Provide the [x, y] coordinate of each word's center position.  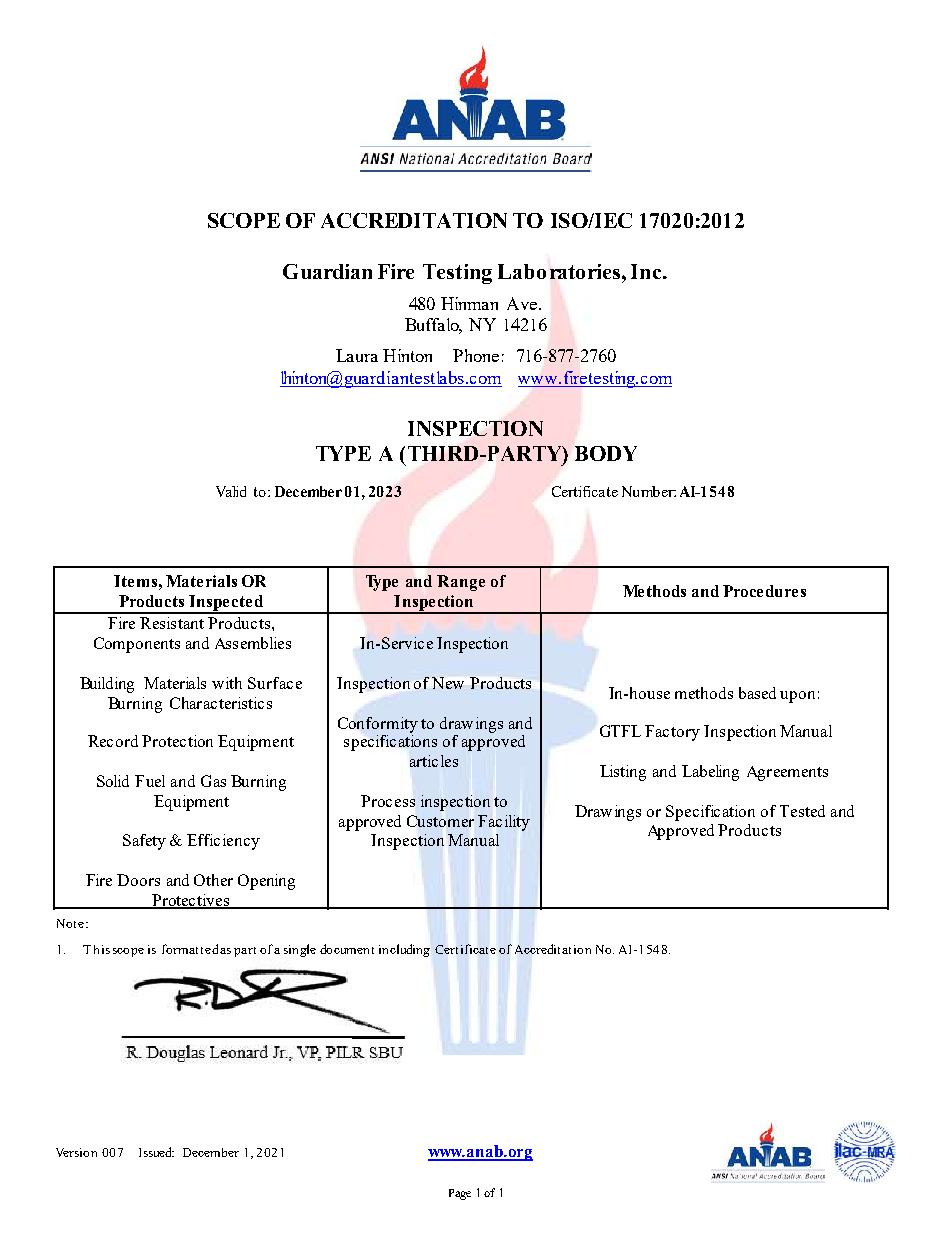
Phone [476, 355]
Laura [357, 355]
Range [461, 583]
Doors [138, 880]
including [404, 950]
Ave [522, 303]
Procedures [764, 591]
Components [137, 645]
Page [460, 1194]
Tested [802, 811]
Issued [156, 1152]
